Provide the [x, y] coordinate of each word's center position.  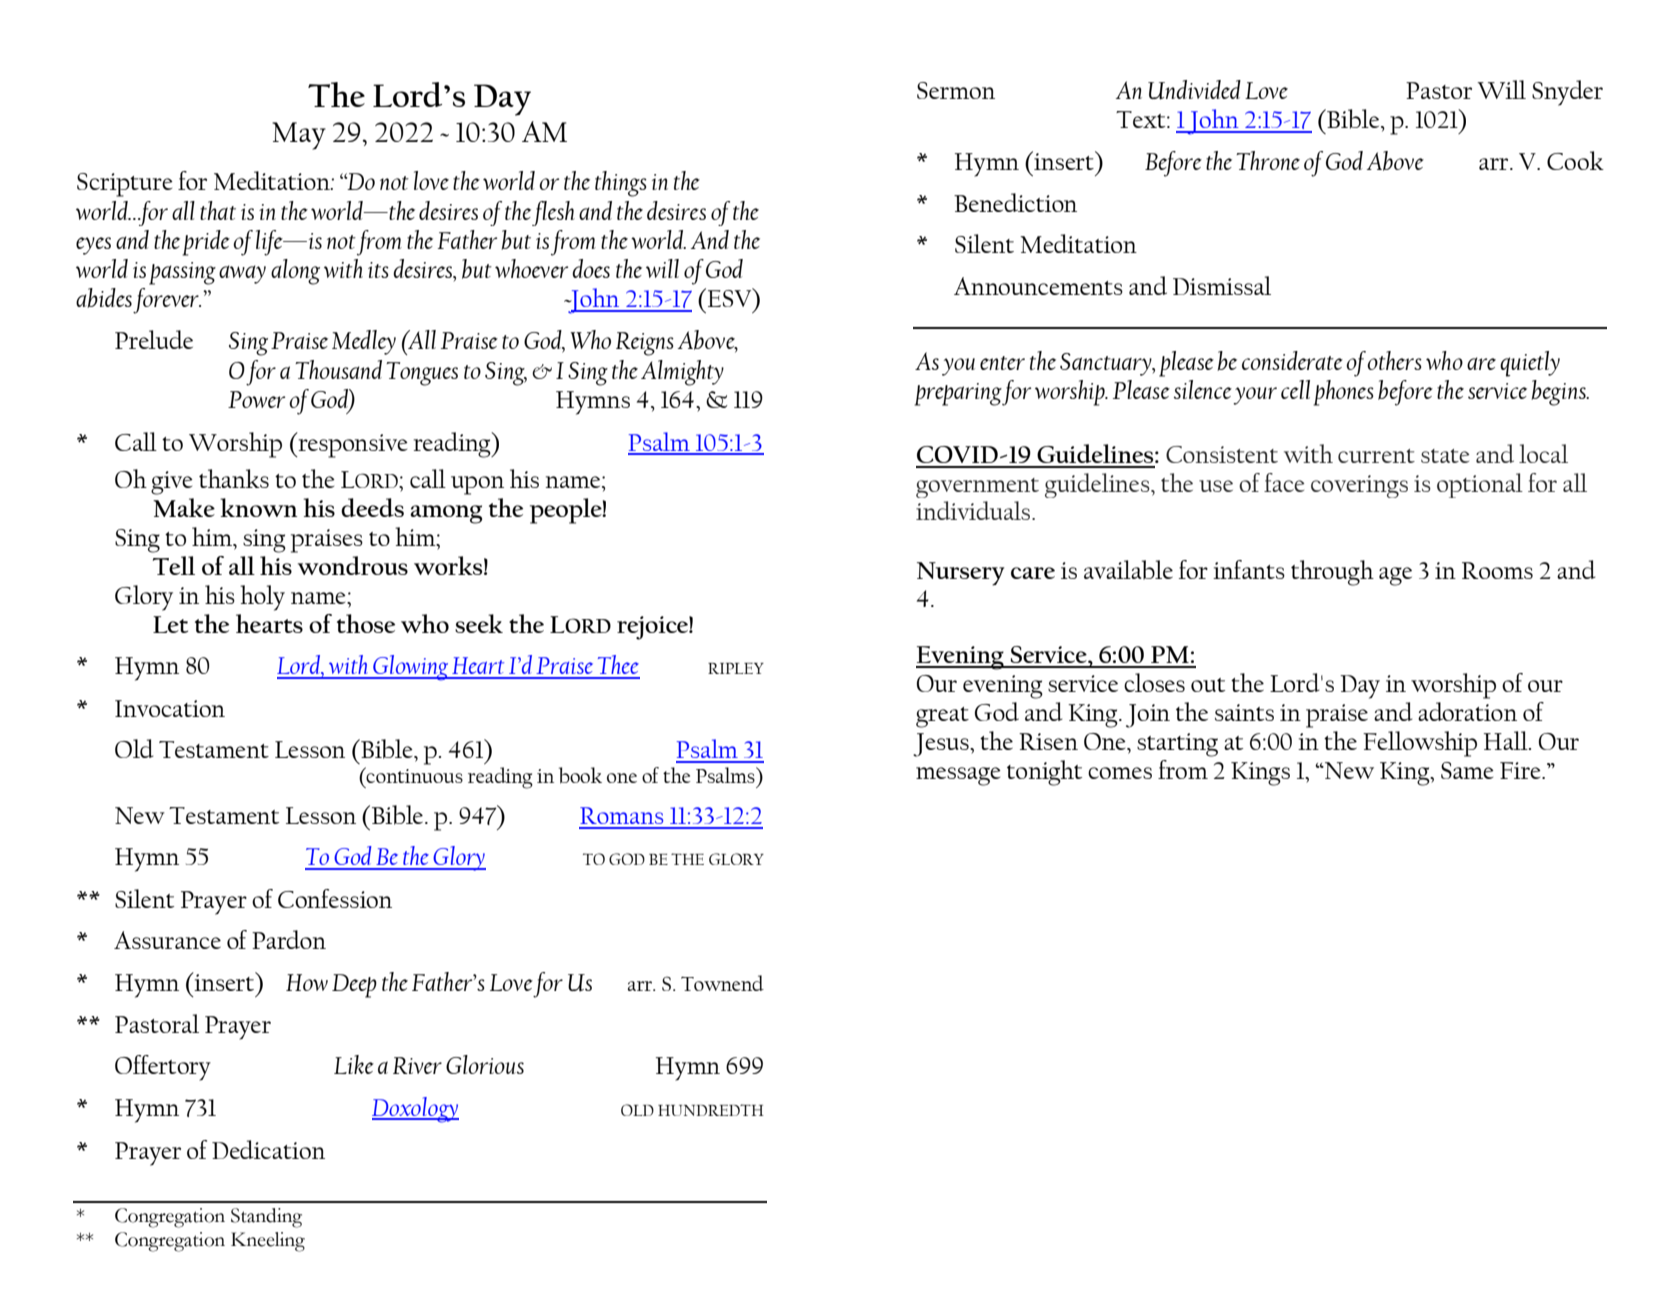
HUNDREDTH [711, 1110]
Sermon [956, 90]
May [299, 136]
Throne [1268, 160]
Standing [266, 1218]
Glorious [485, 1064]
